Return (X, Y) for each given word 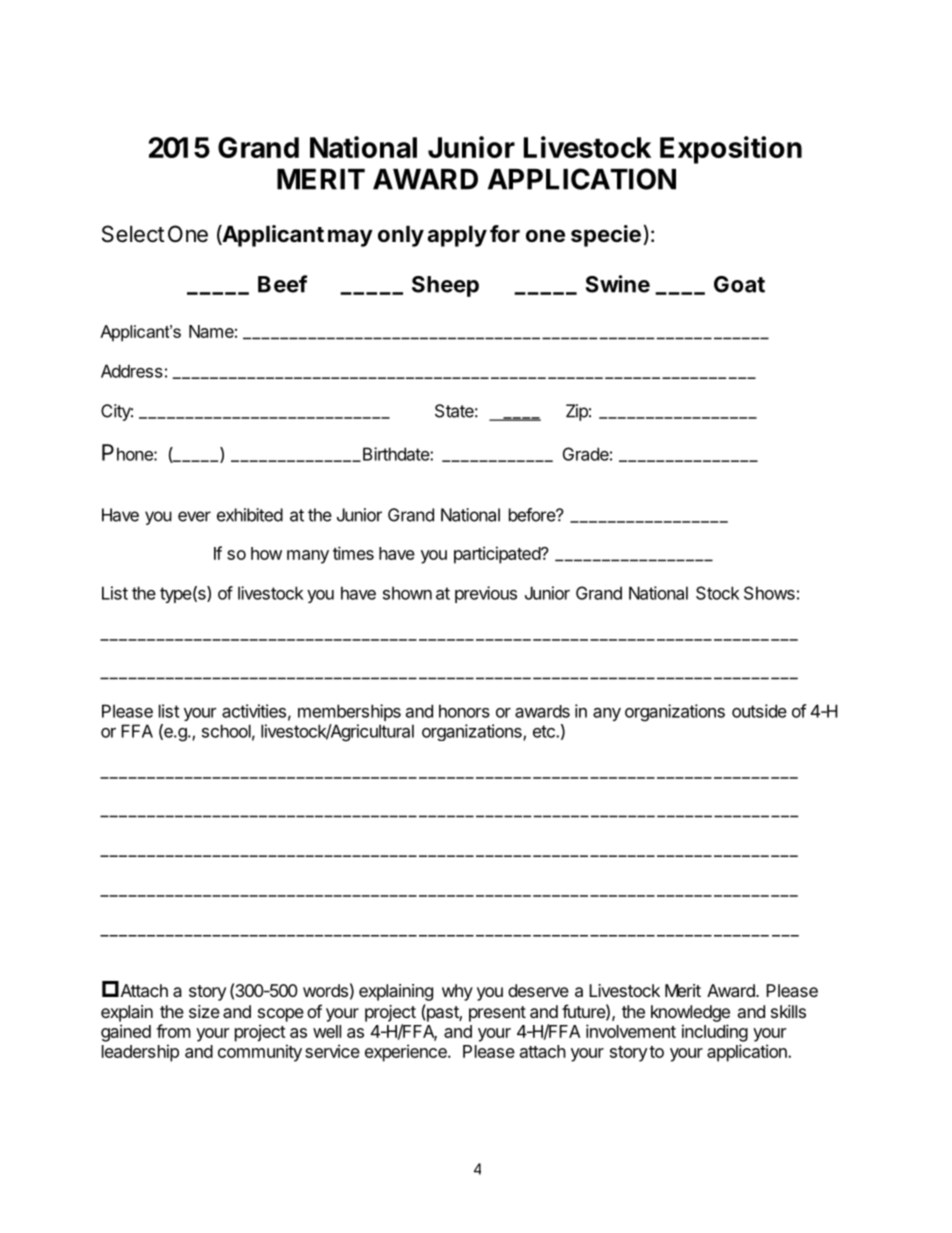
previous (486, 594)
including (715, 1033)
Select (133, 234)
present (497, 1014)
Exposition (731, 150)
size (204, 1011)
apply (457, 236)
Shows (769, 593)
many (308, 557)
